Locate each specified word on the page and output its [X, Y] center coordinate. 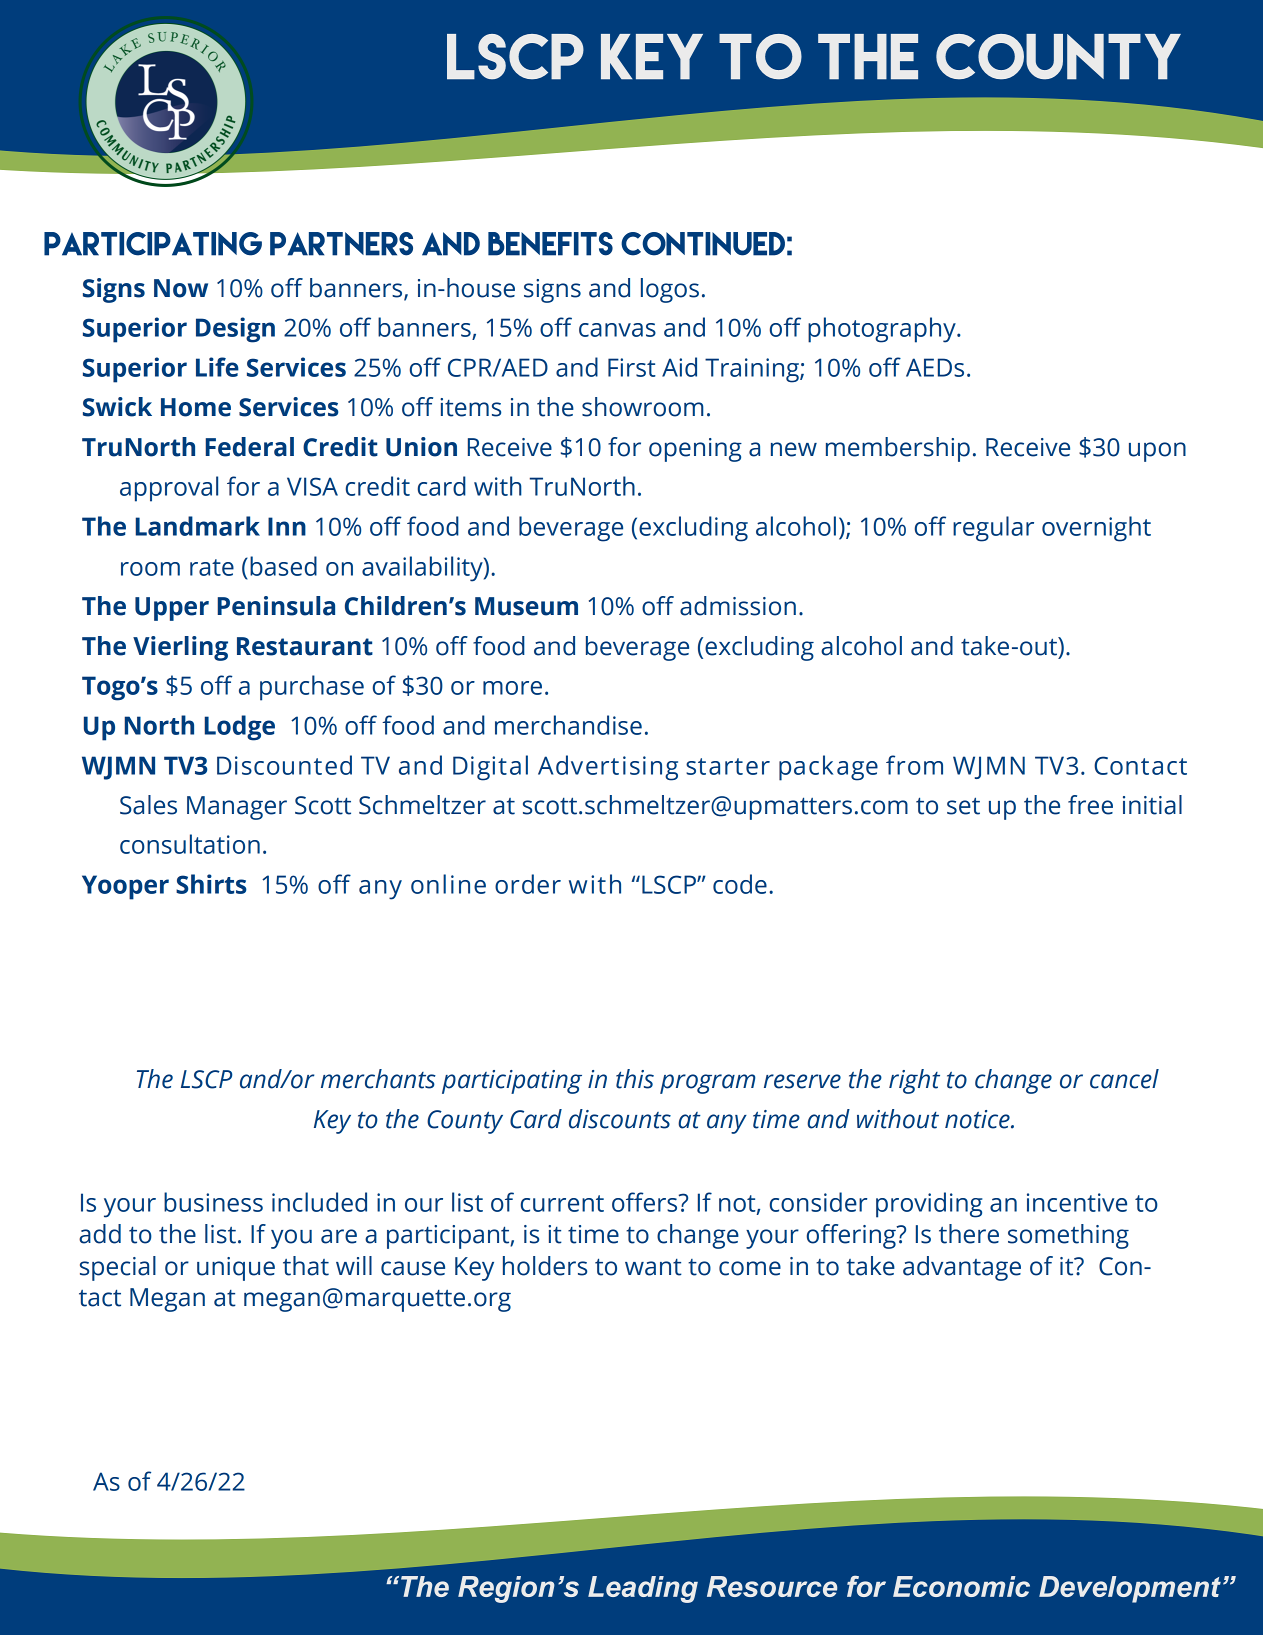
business [213, 1202]
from [914, 765]
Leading [643, 1589]
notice [978, 1119]
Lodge [239, 728]
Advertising [608, 768]
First [632, 367]
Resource [772, 1586]
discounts [620, 1119]
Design [235, 330]
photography [883, 330]
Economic [961, 1586]
